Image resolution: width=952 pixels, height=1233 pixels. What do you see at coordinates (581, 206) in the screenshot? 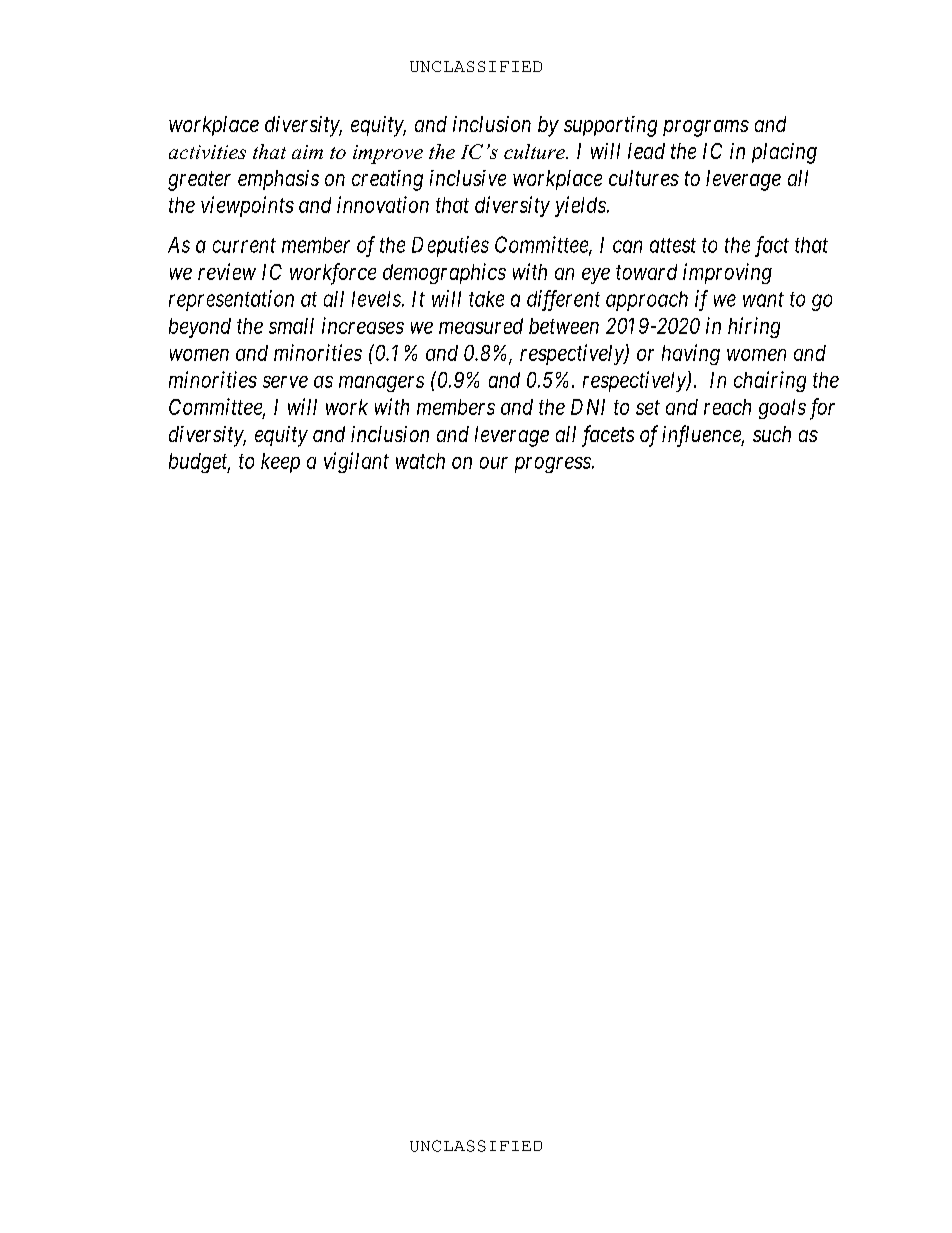
I see `yields` at bounding box center [581, 206].
